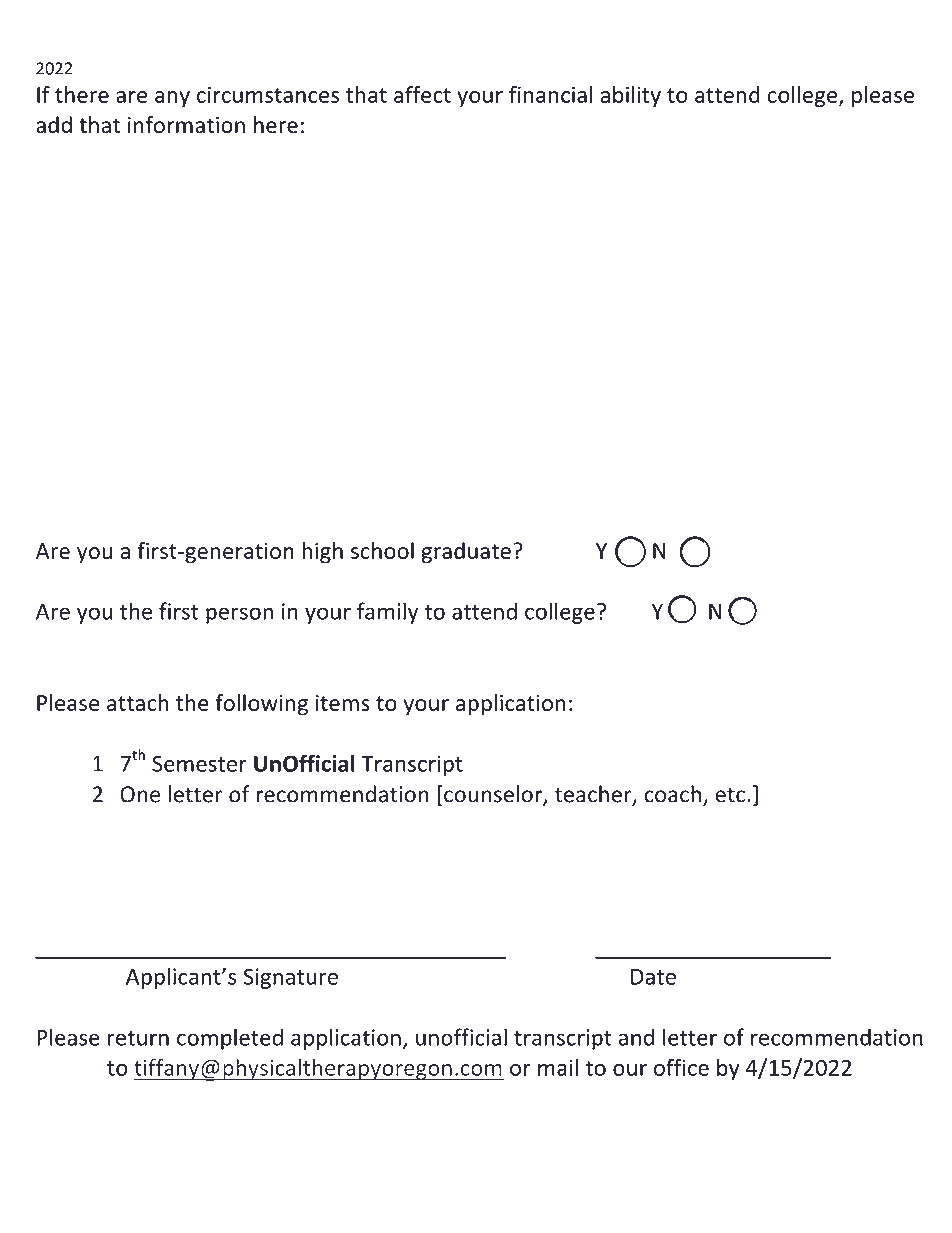  I want to click on high, so click(322, 553).
